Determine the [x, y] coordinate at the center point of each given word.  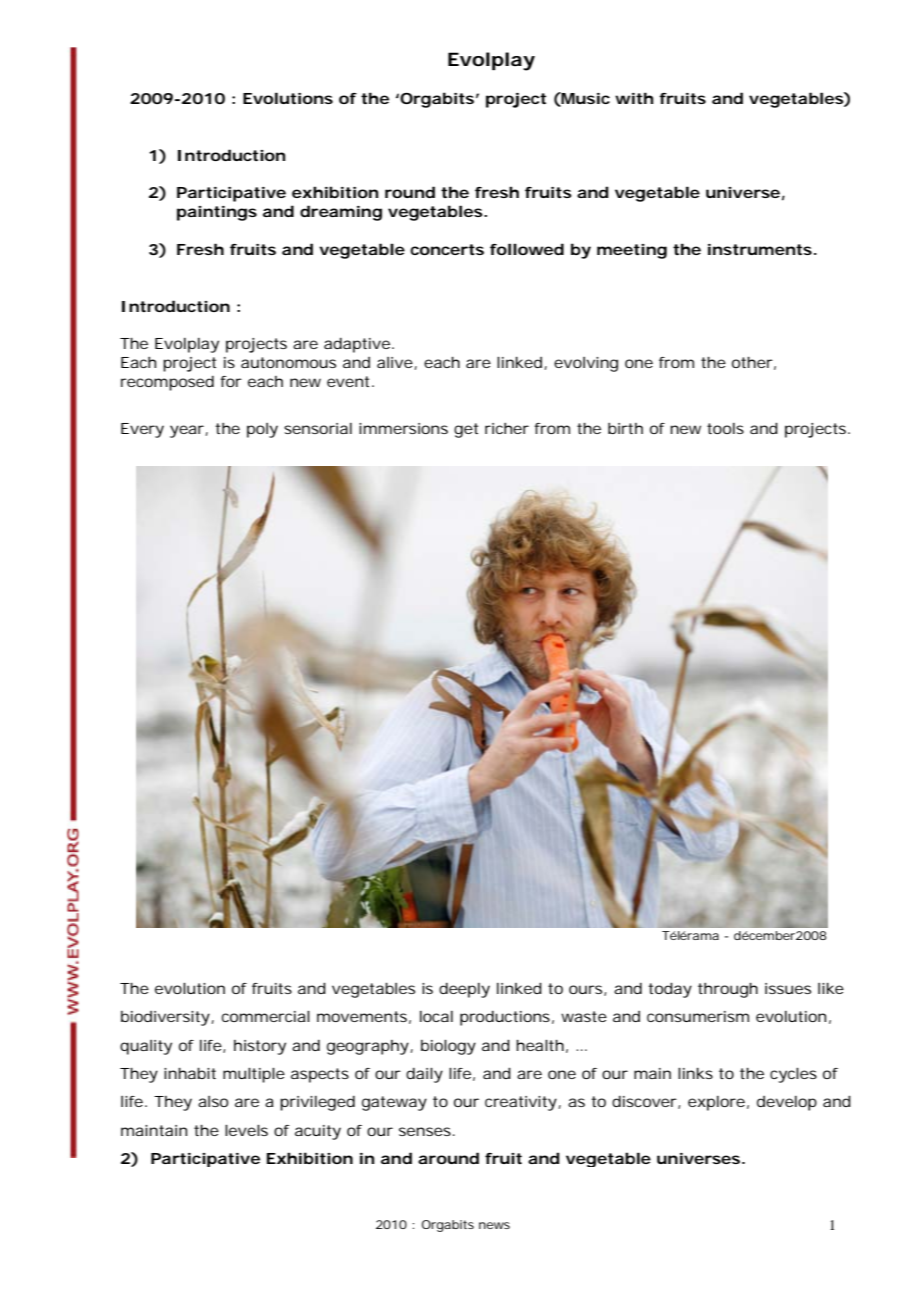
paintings [217, 213]
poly [262, 430]
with [634, 98]
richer [507, 428]
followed [527, 249]
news [494, 1225]
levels [246, 1130]
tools [725, 428]
